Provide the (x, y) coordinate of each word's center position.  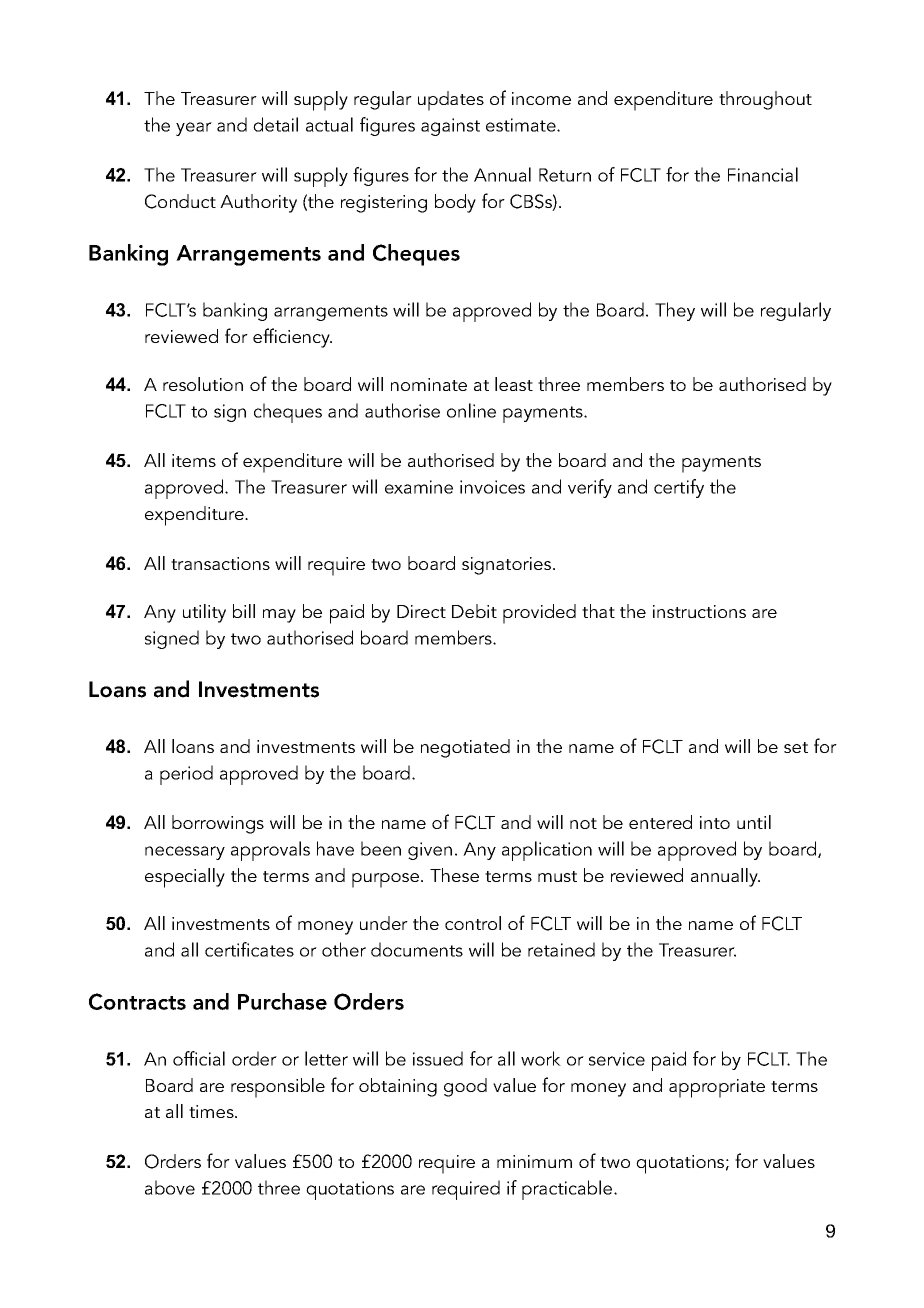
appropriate (717, 1088)
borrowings (218, 824)
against (450, 127)
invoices (492, 487)
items (194, 460)
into (715, 822)
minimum (534, 1161)
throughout (765, 100)
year (194, 129)
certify (679, 488)
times (212, 1111)
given (430, 851)
